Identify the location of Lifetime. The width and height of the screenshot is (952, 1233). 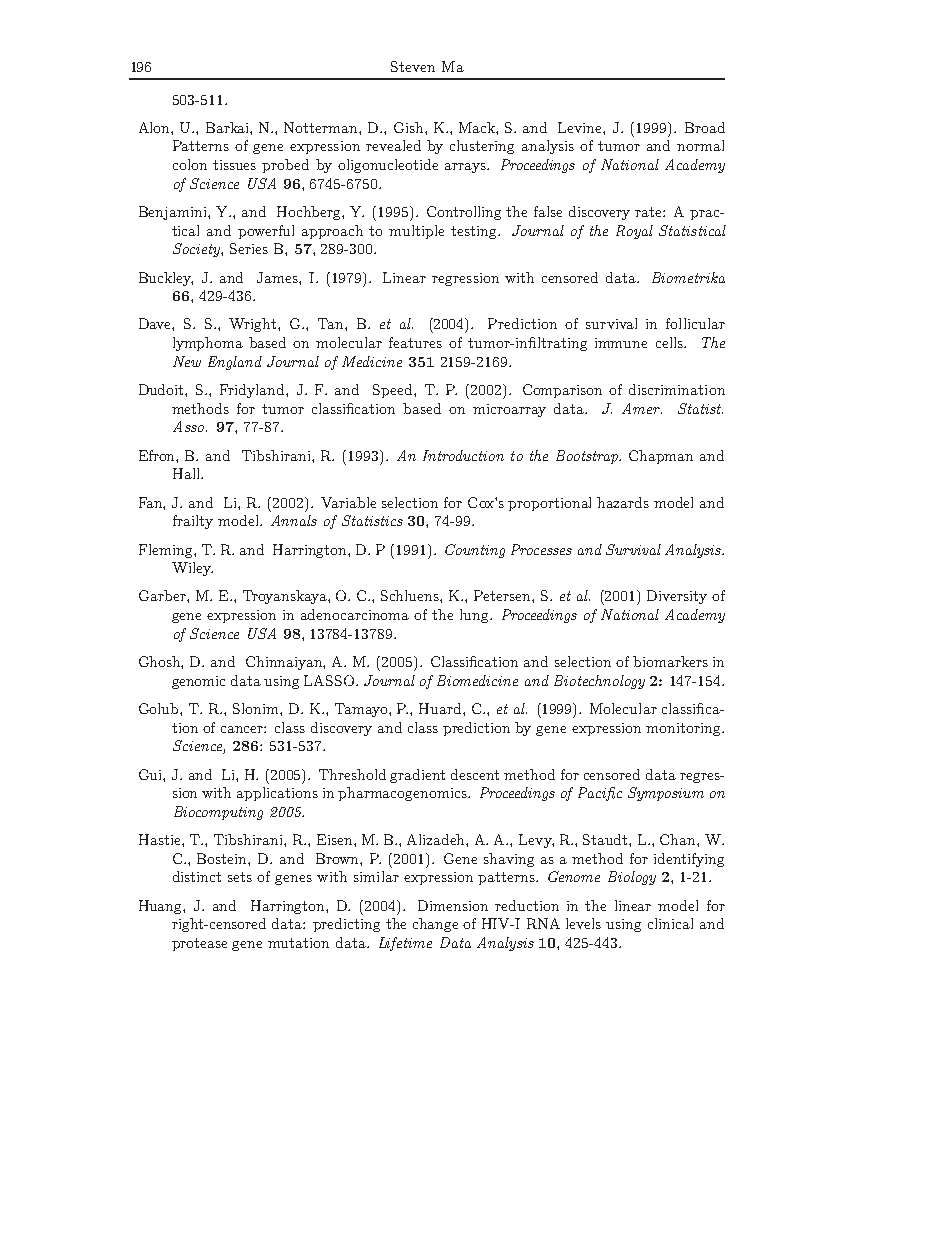
(405, 944).
